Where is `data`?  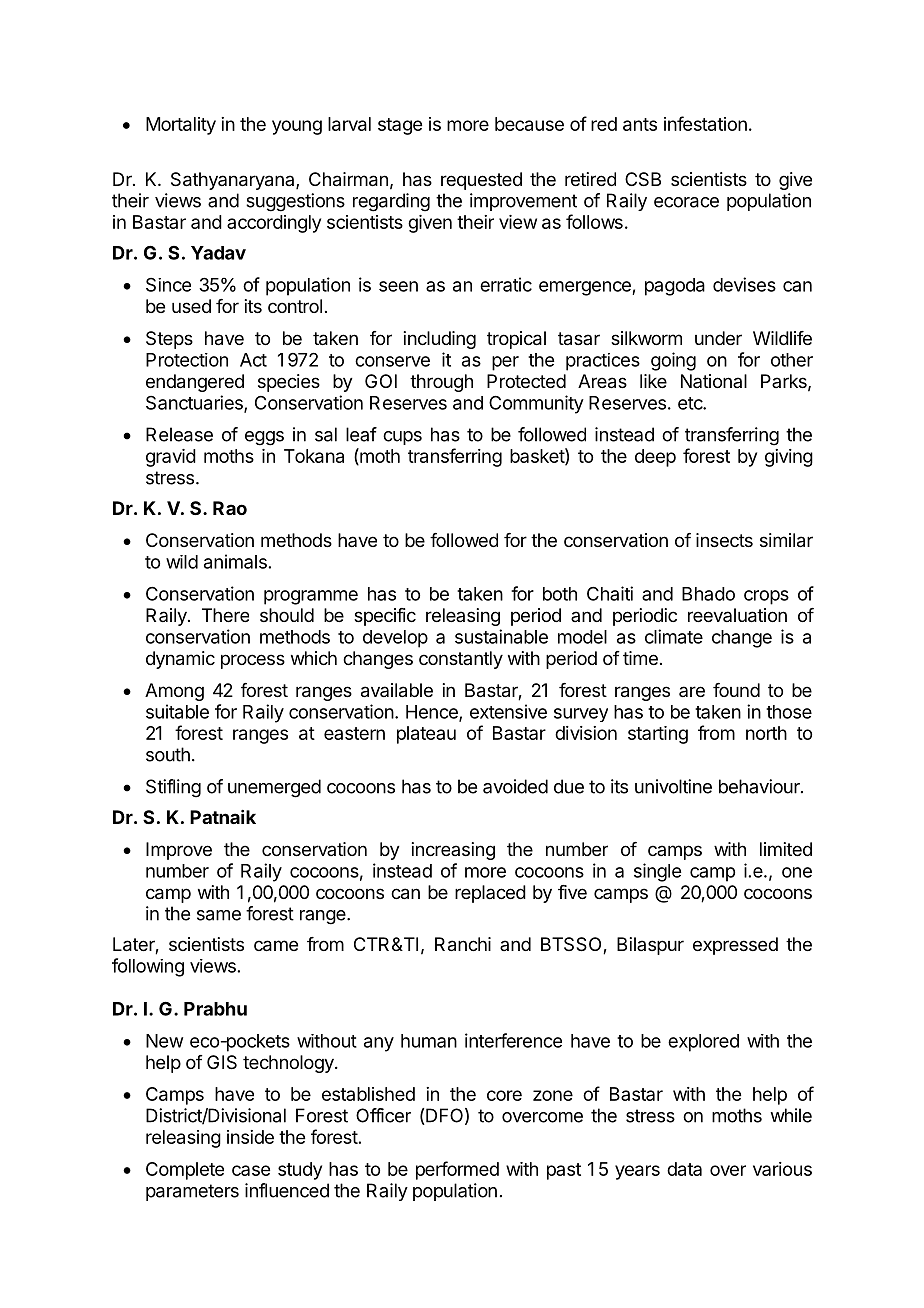 data is located at coordinates (684, 1169).
